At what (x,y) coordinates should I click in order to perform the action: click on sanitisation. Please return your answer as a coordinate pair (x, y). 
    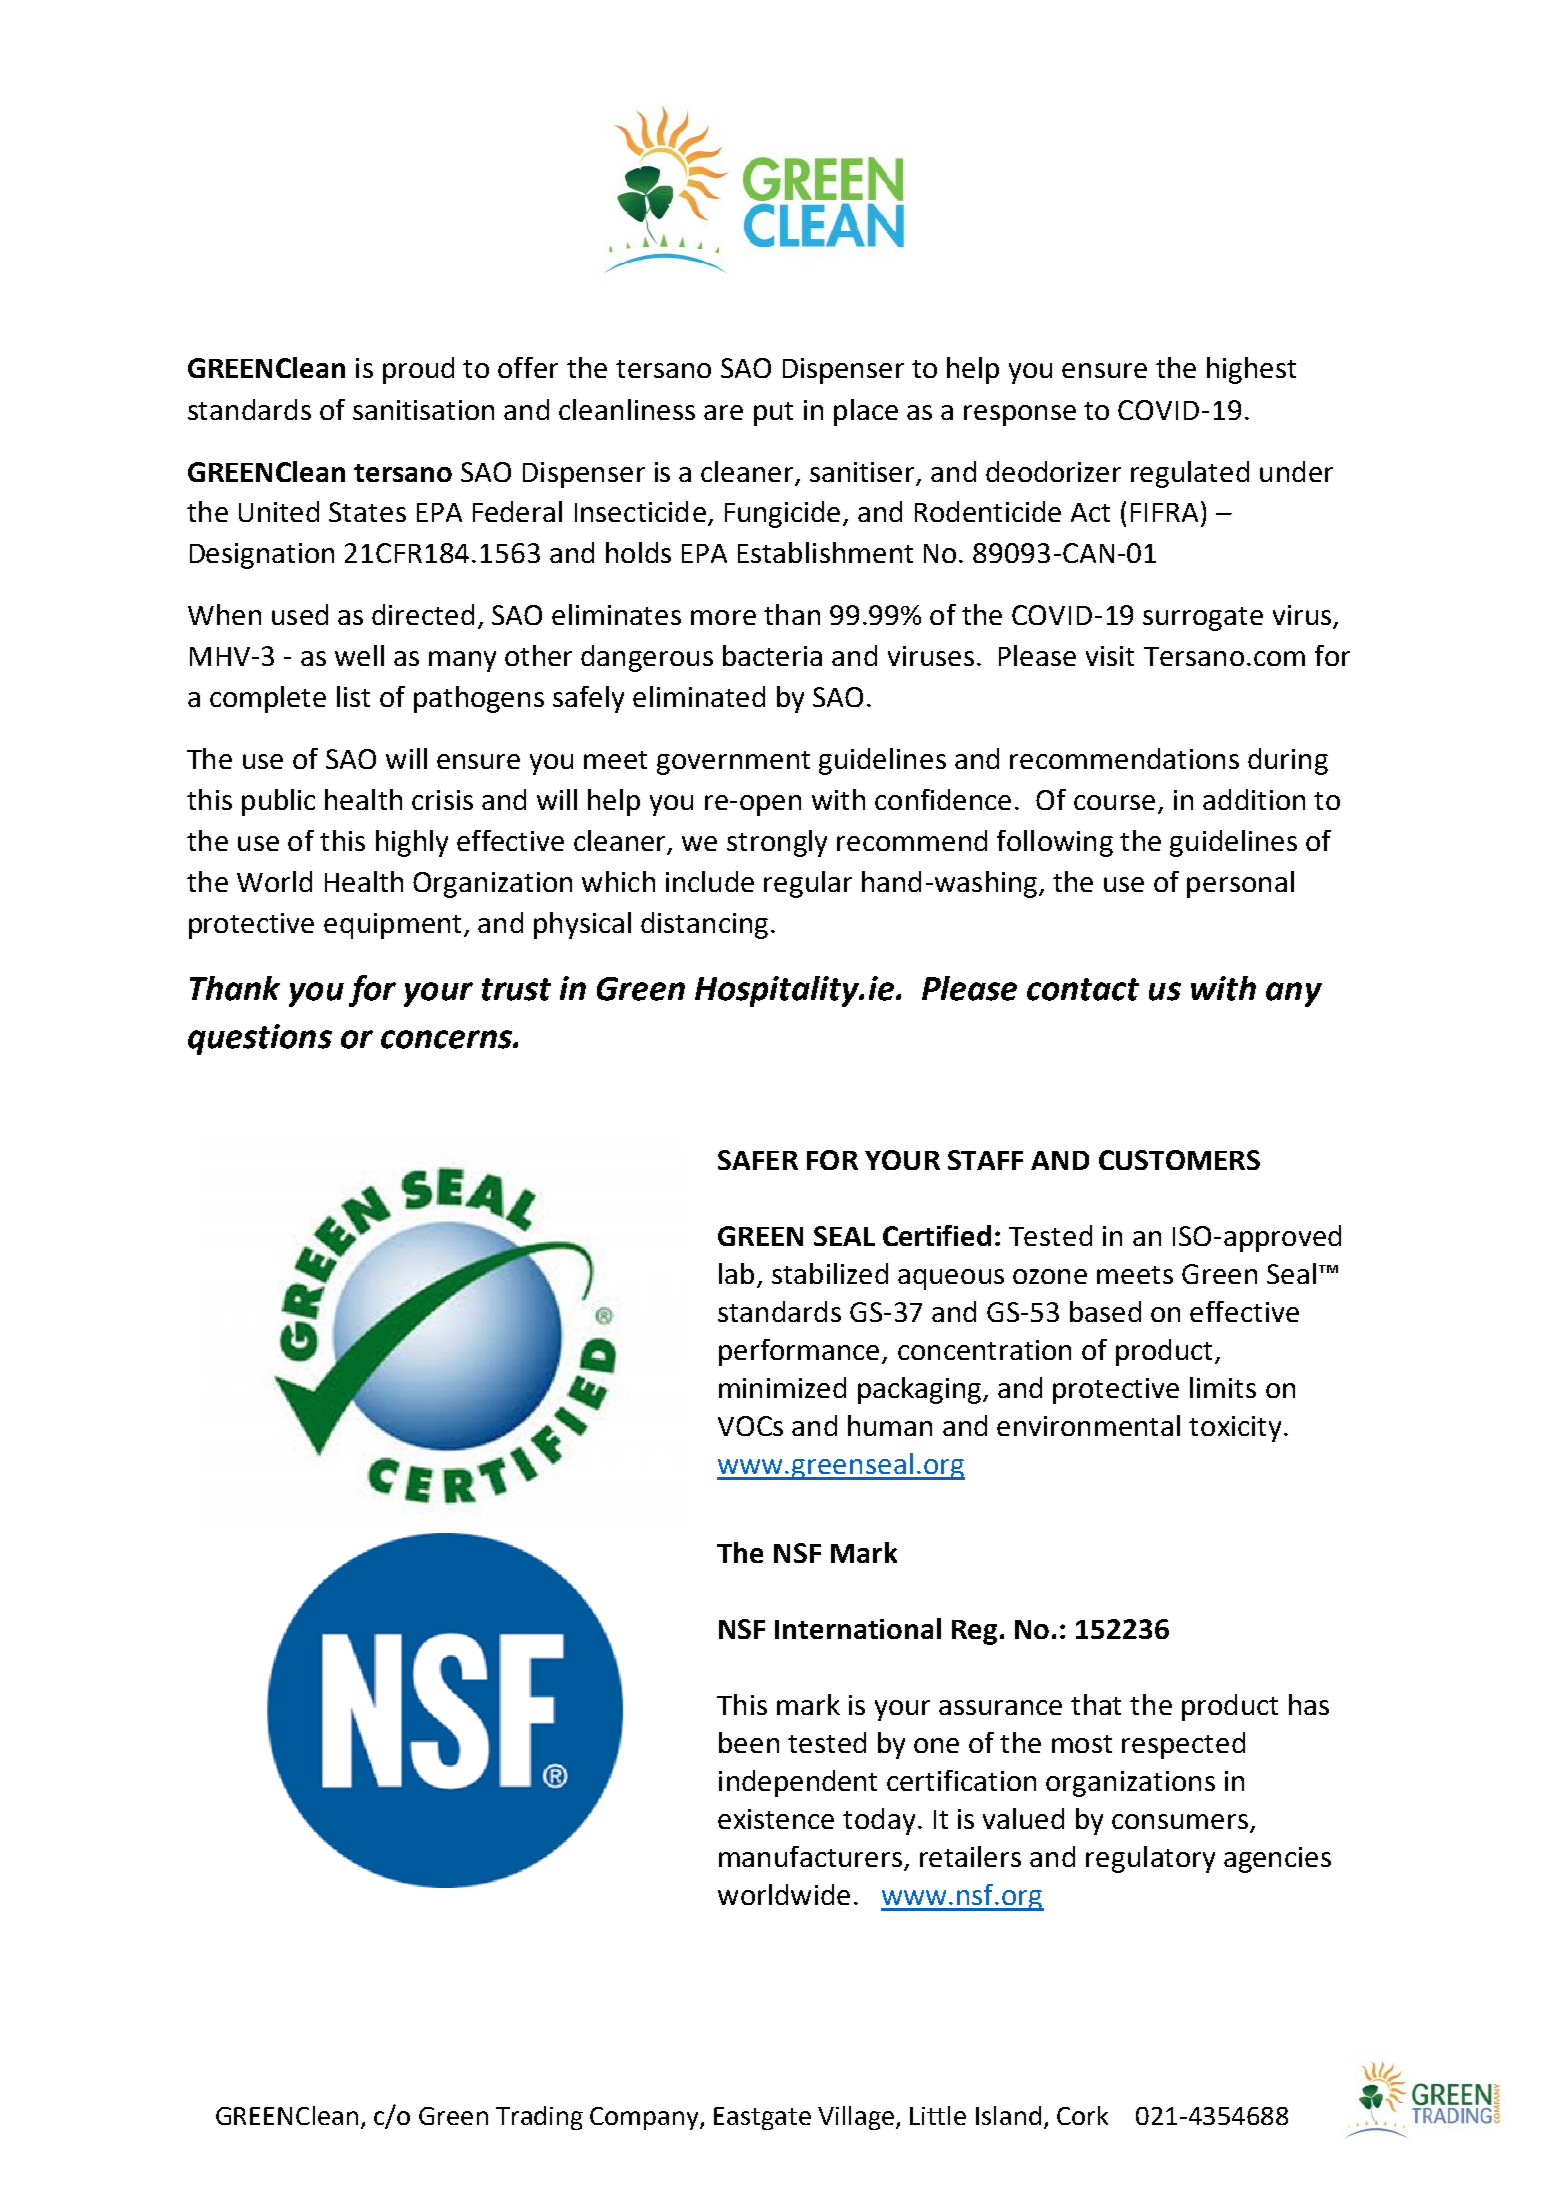
    Looking at the image, I should click on (423, 410).
